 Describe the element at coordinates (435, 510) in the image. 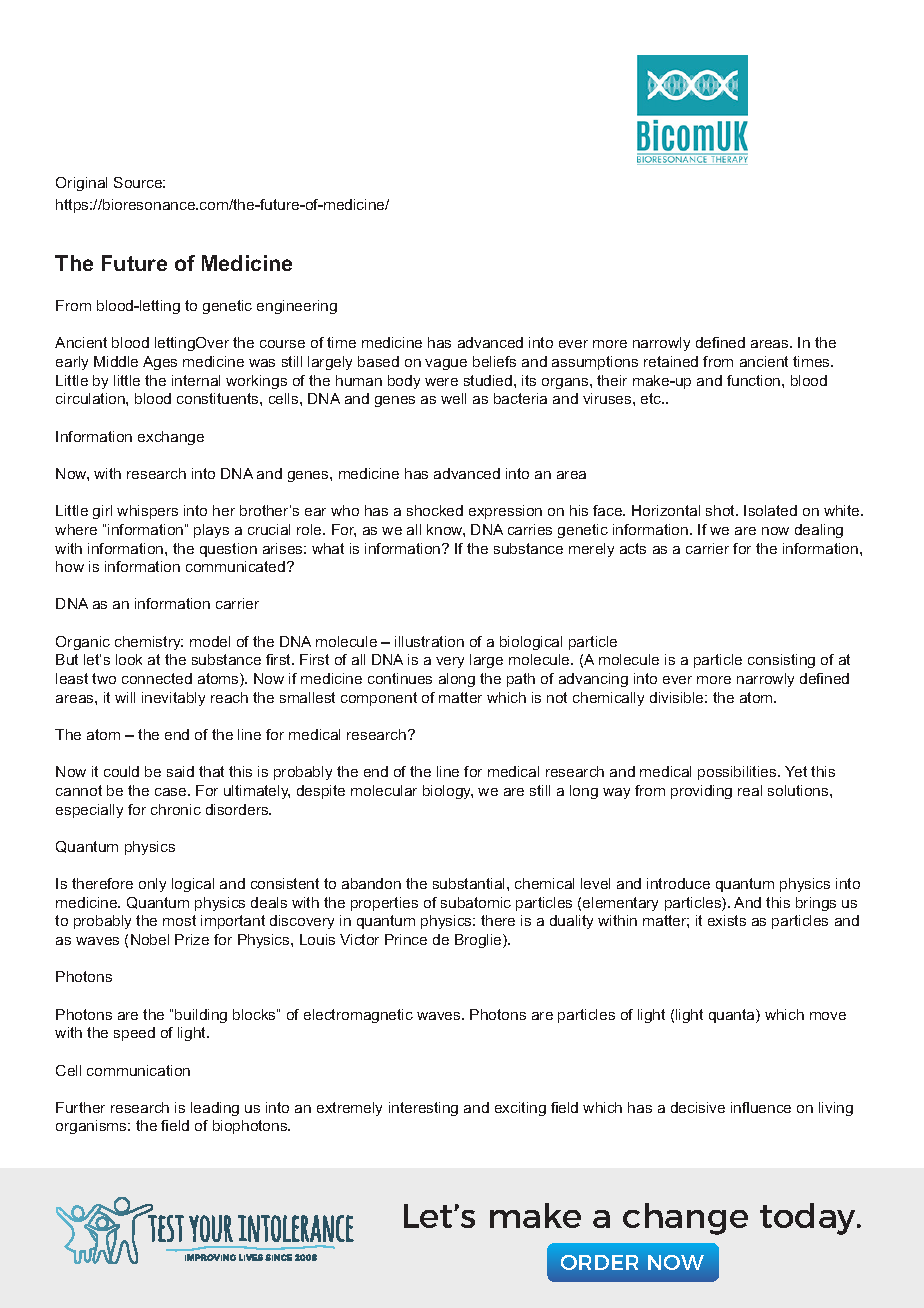

I see `shocked` at that location.
